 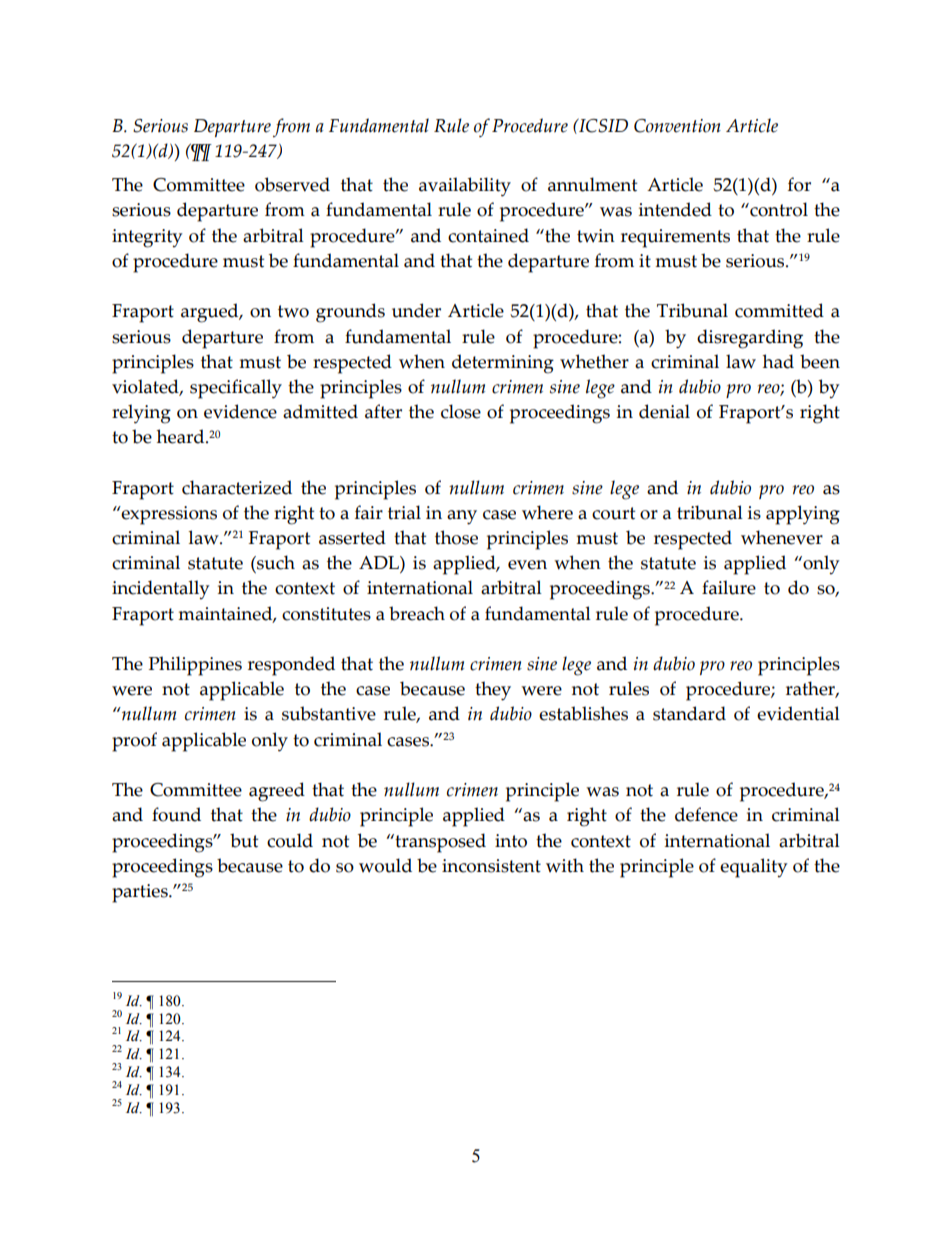 I want to click on but, so click(x=244, y=840).
